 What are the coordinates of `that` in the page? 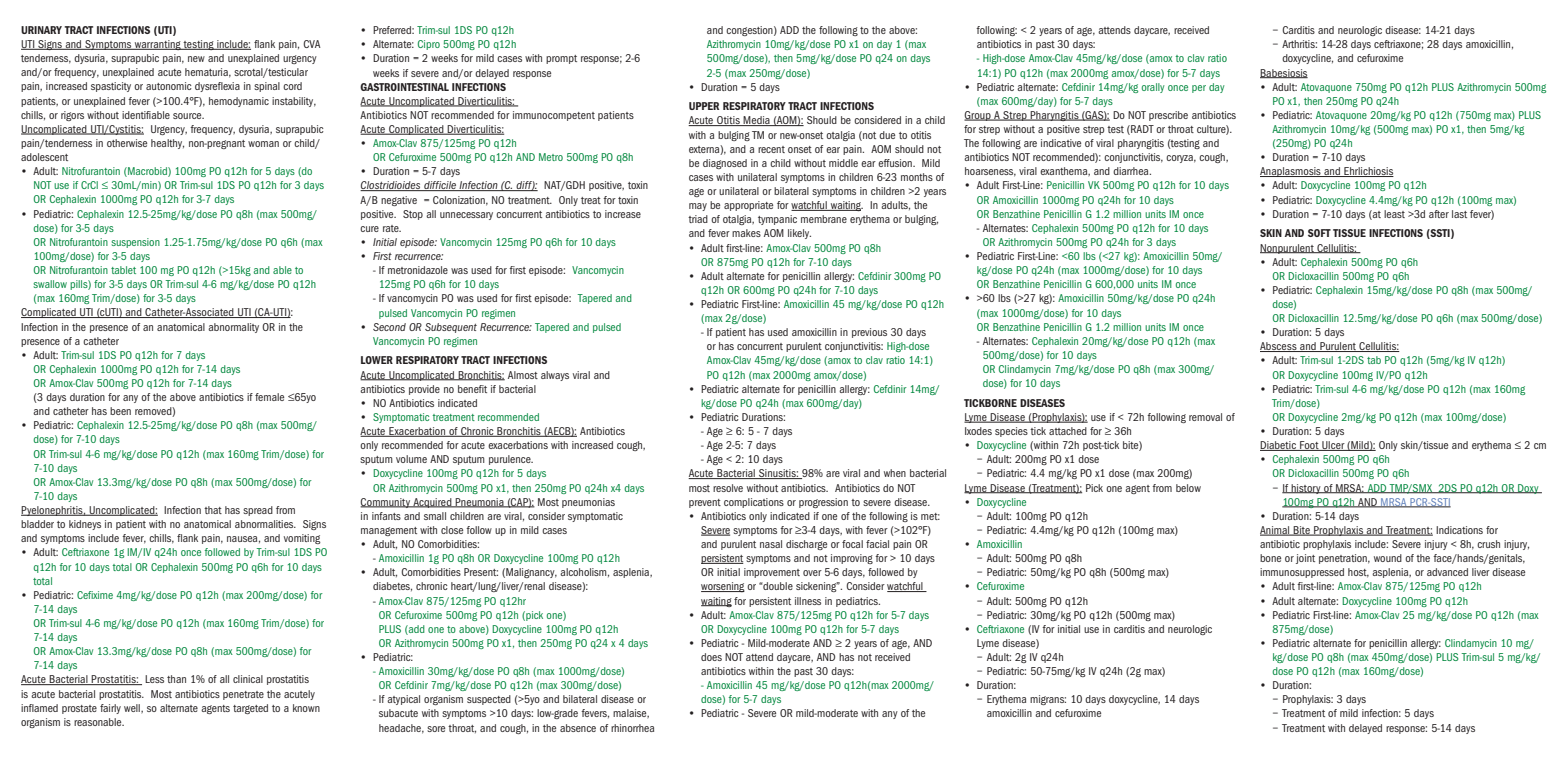 It's located at (213, 510).
